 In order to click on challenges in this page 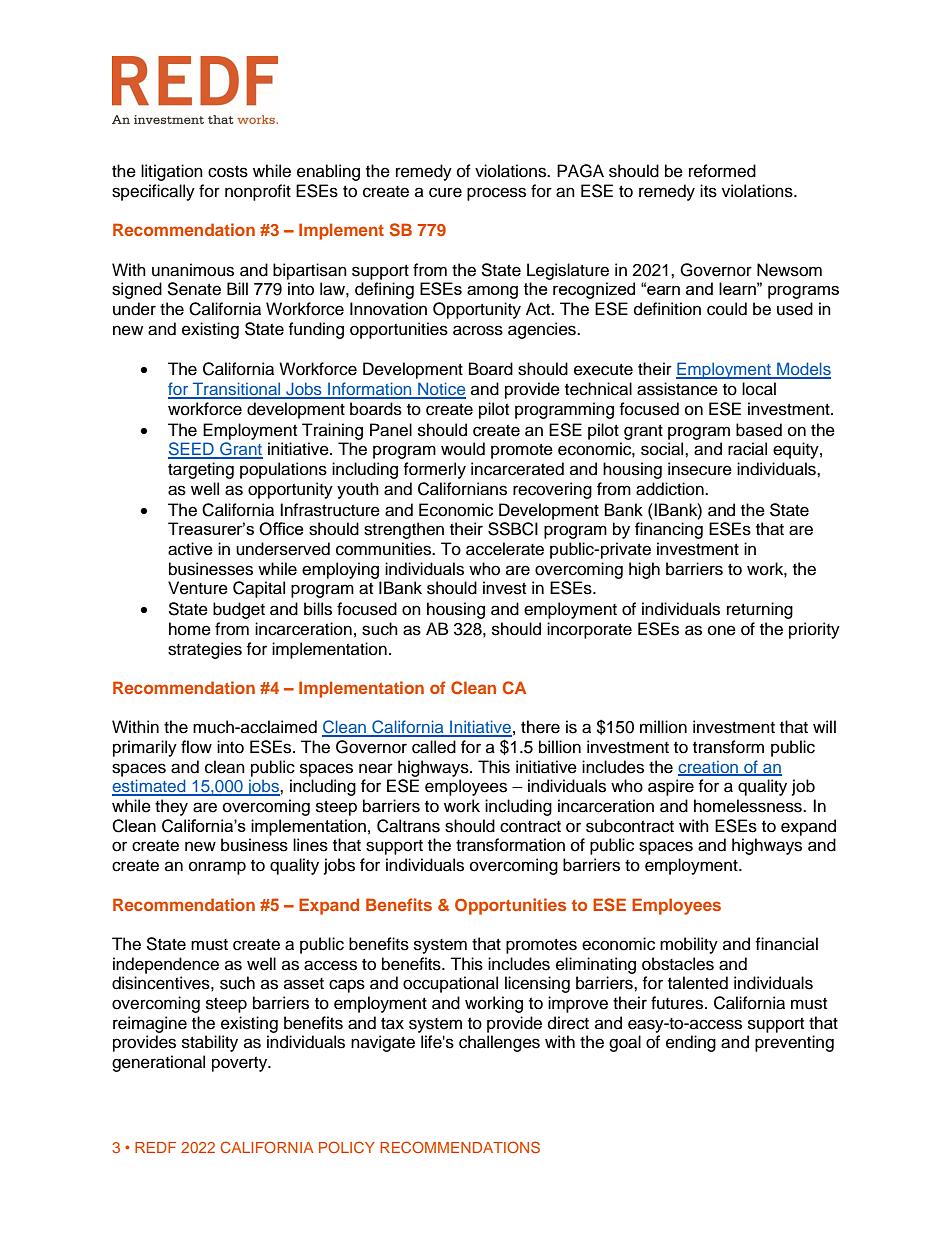, I will do `click(499, 1043)`.
